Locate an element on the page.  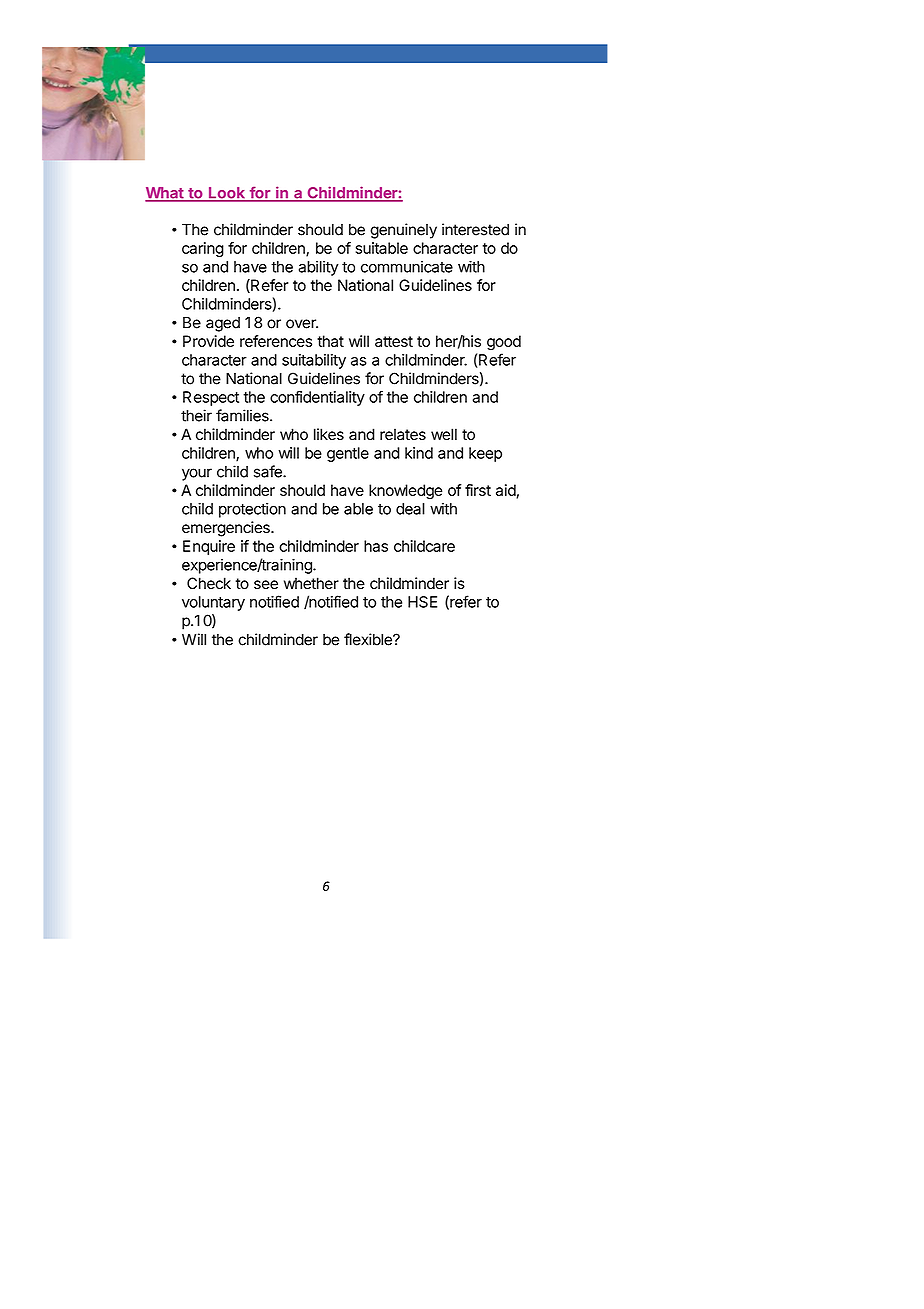
well is located at coordinates (444, 434).
